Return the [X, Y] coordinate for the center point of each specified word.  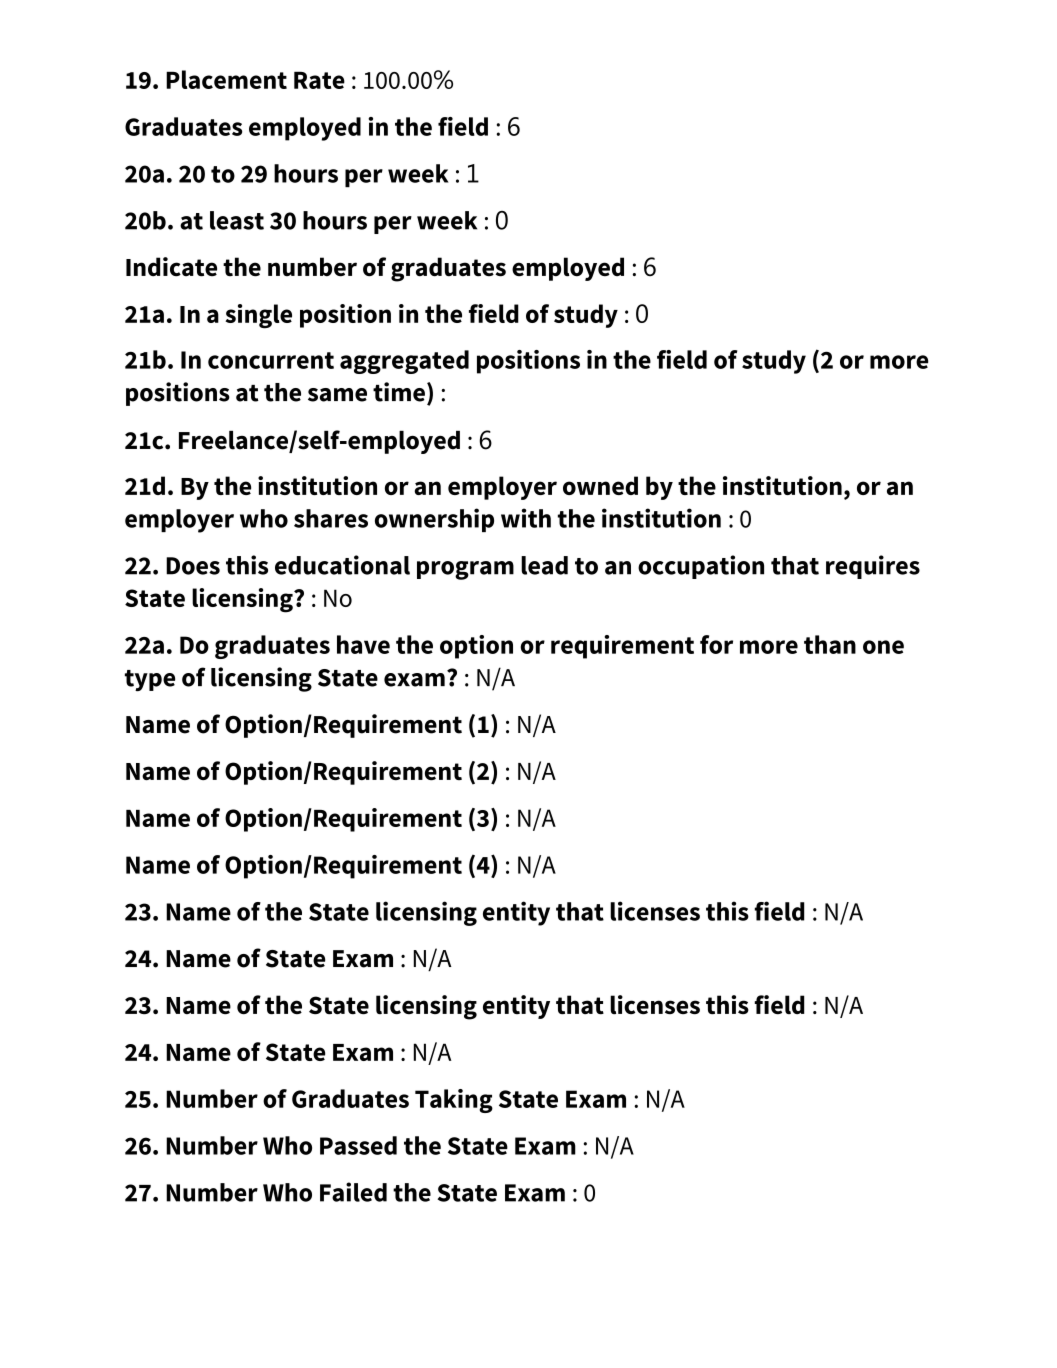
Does [193, 566]
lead [544, 565]
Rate [319, 80]
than [830, 644]
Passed [358, 1145]
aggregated [404, 362]
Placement [226, 79]
